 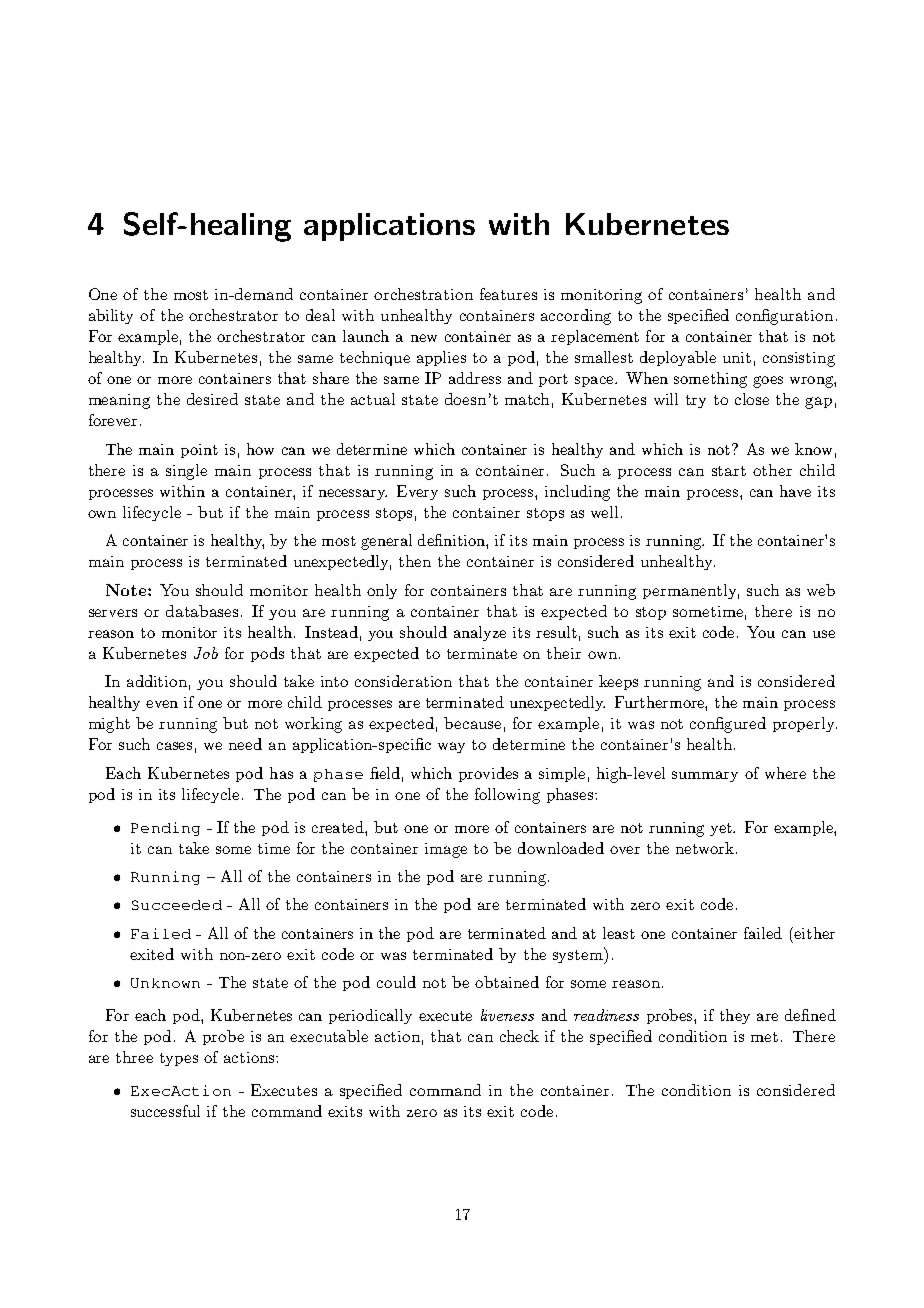 I want to click on new, so click(x=424, y=338).
